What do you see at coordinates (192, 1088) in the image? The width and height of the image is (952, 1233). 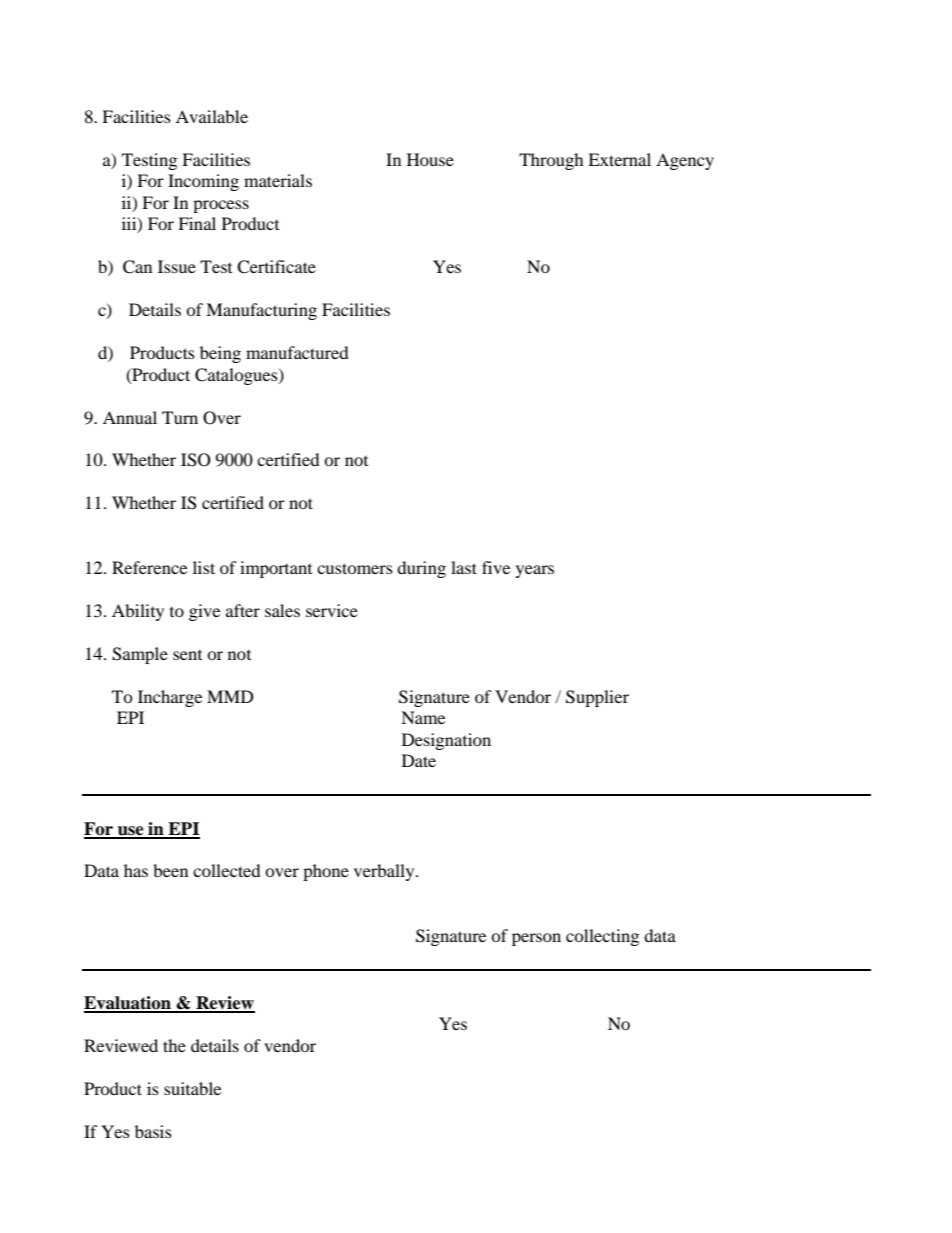 I see `suitable` at bounding box center [192, 1088].
